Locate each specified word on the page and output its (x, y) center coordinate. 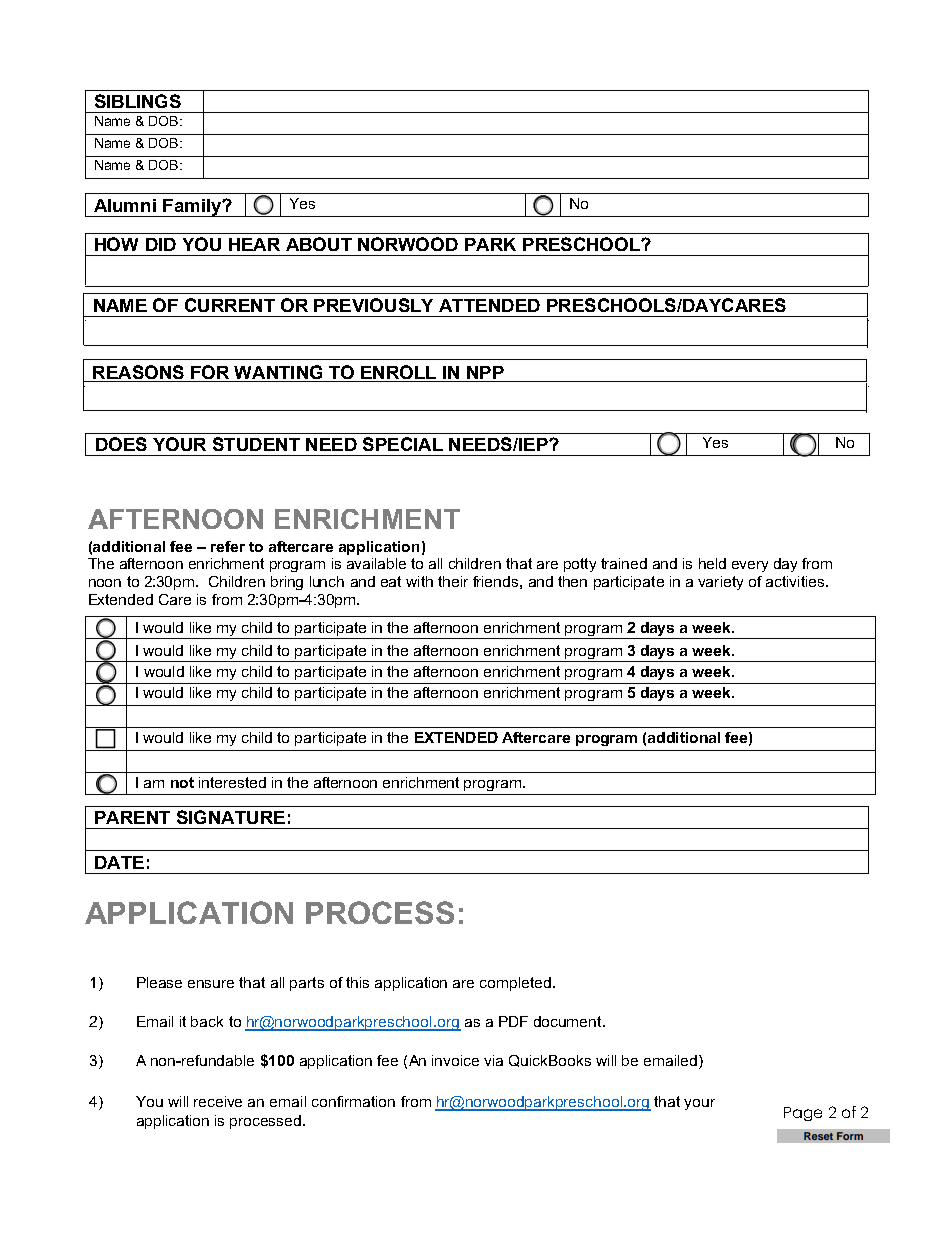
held (712, 563)
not (182, 782)
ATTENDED (489, 305)
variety (720, 583)
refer (228, 546)
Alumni (125, 205)
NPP (485, 374)
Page (803, 1114)
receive (218, 1101)
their (453, 581)
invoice (455, 1060)
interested (232, 782)
